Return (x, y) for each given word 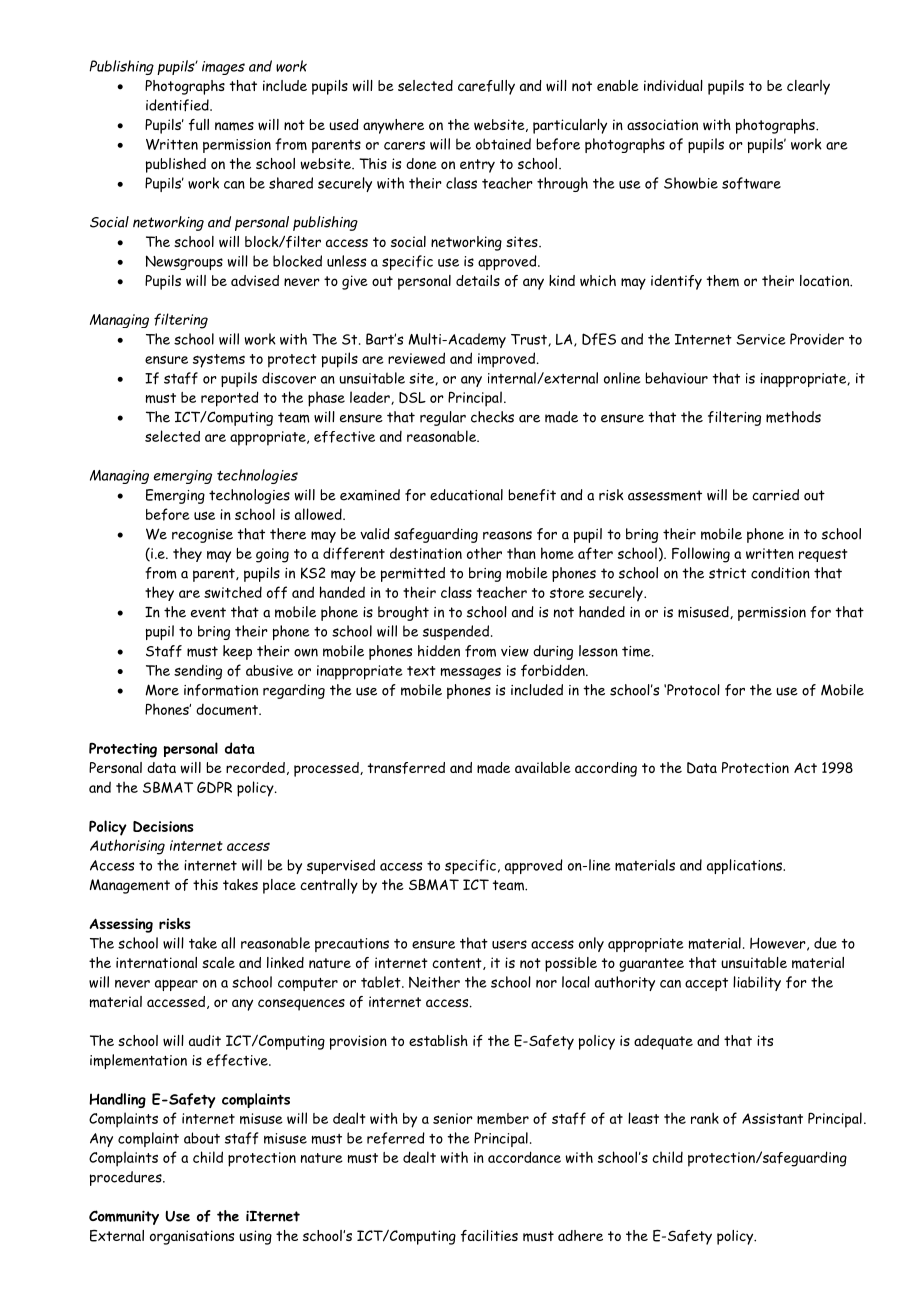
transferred (406, 768)
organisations (192, 1237)
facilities (489, 1236)
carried (775, 495)
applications (745, 866)
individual (673, 85)
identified (178, 105)
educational (466, 495)
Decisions (163, 826)
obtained (503, 144)
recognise (202, 536)
